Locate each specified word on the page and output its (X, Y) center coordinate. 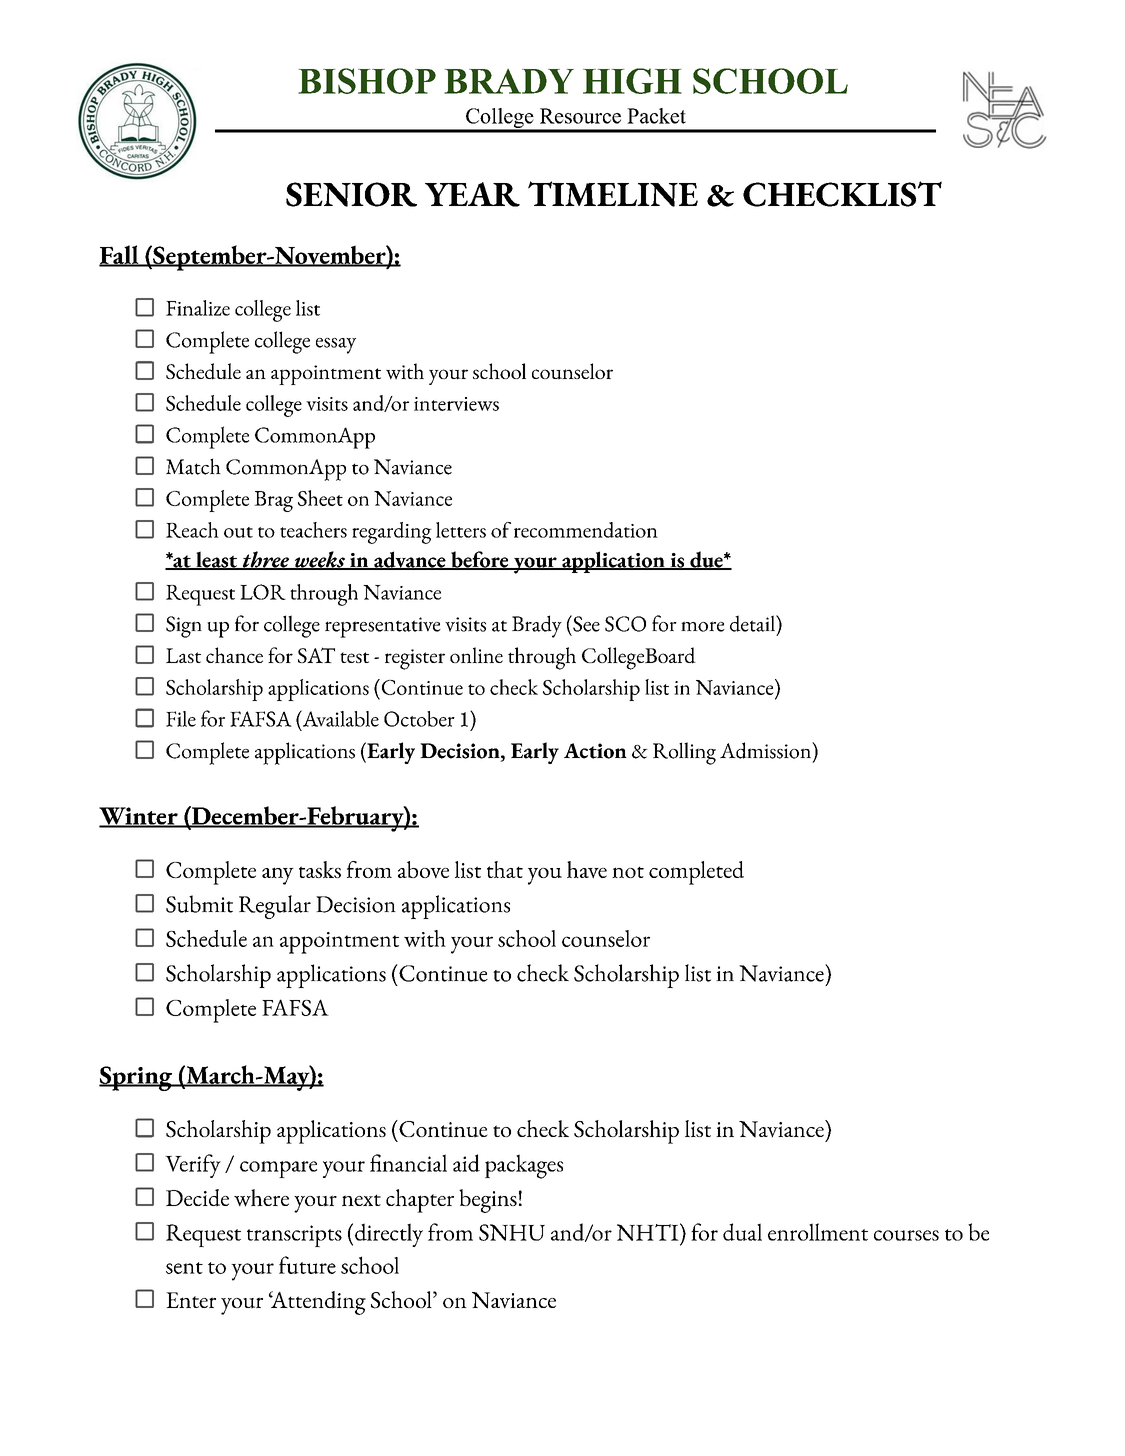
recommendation (586, 530)
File (181, 719)
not (628, 872)
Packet (656, 116)
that (505, 869)
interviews (456, 404)
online (476, 655)
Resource (580, 116)
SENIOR (351, 194)
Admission (766, 750)
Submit (199, 904)
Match (193, 466)
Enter (191, 1300)
